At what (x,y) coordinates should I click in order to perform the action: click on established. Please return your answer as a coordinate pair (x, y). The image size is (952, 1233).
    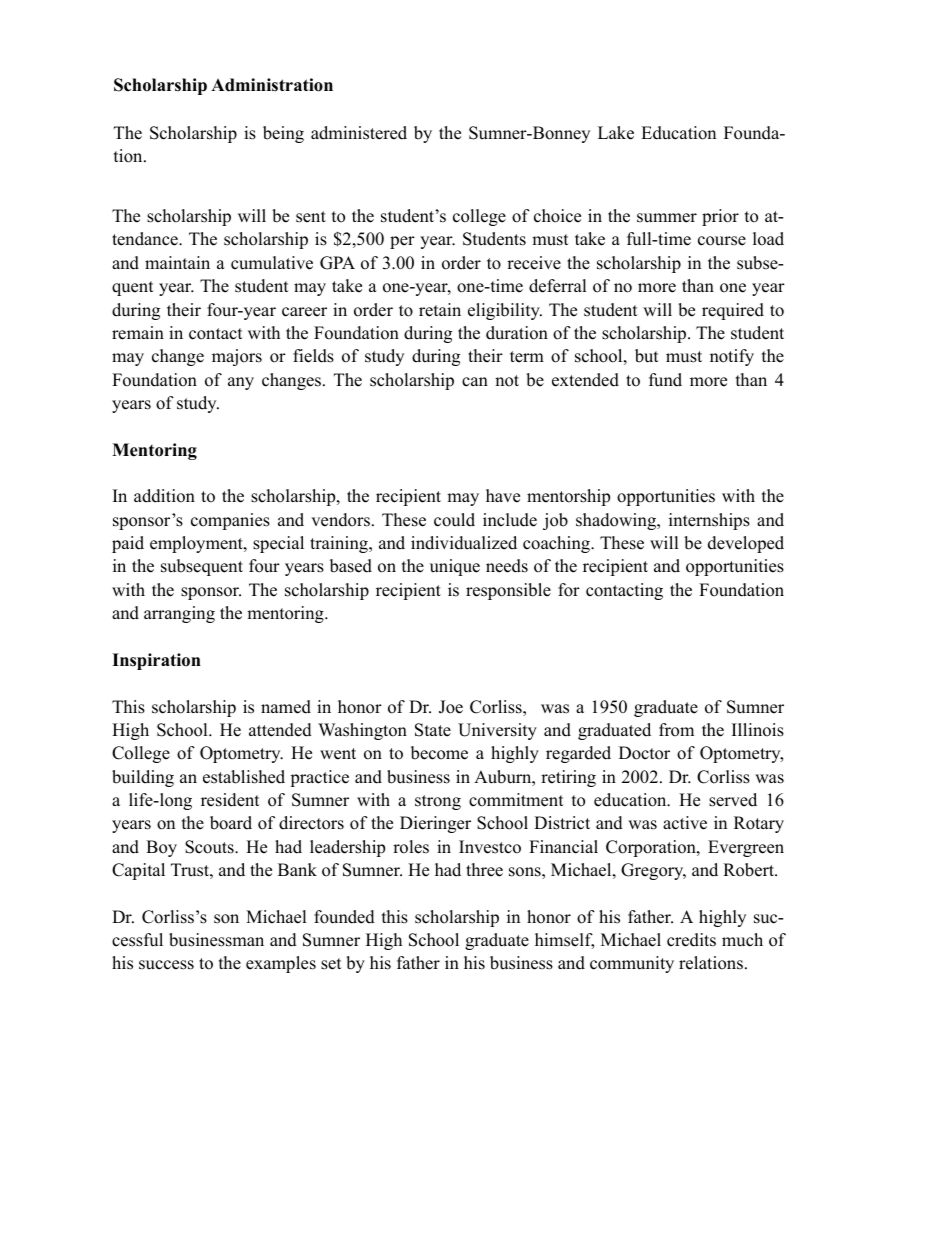
    Looking at the image, I should click on (244, 777).
